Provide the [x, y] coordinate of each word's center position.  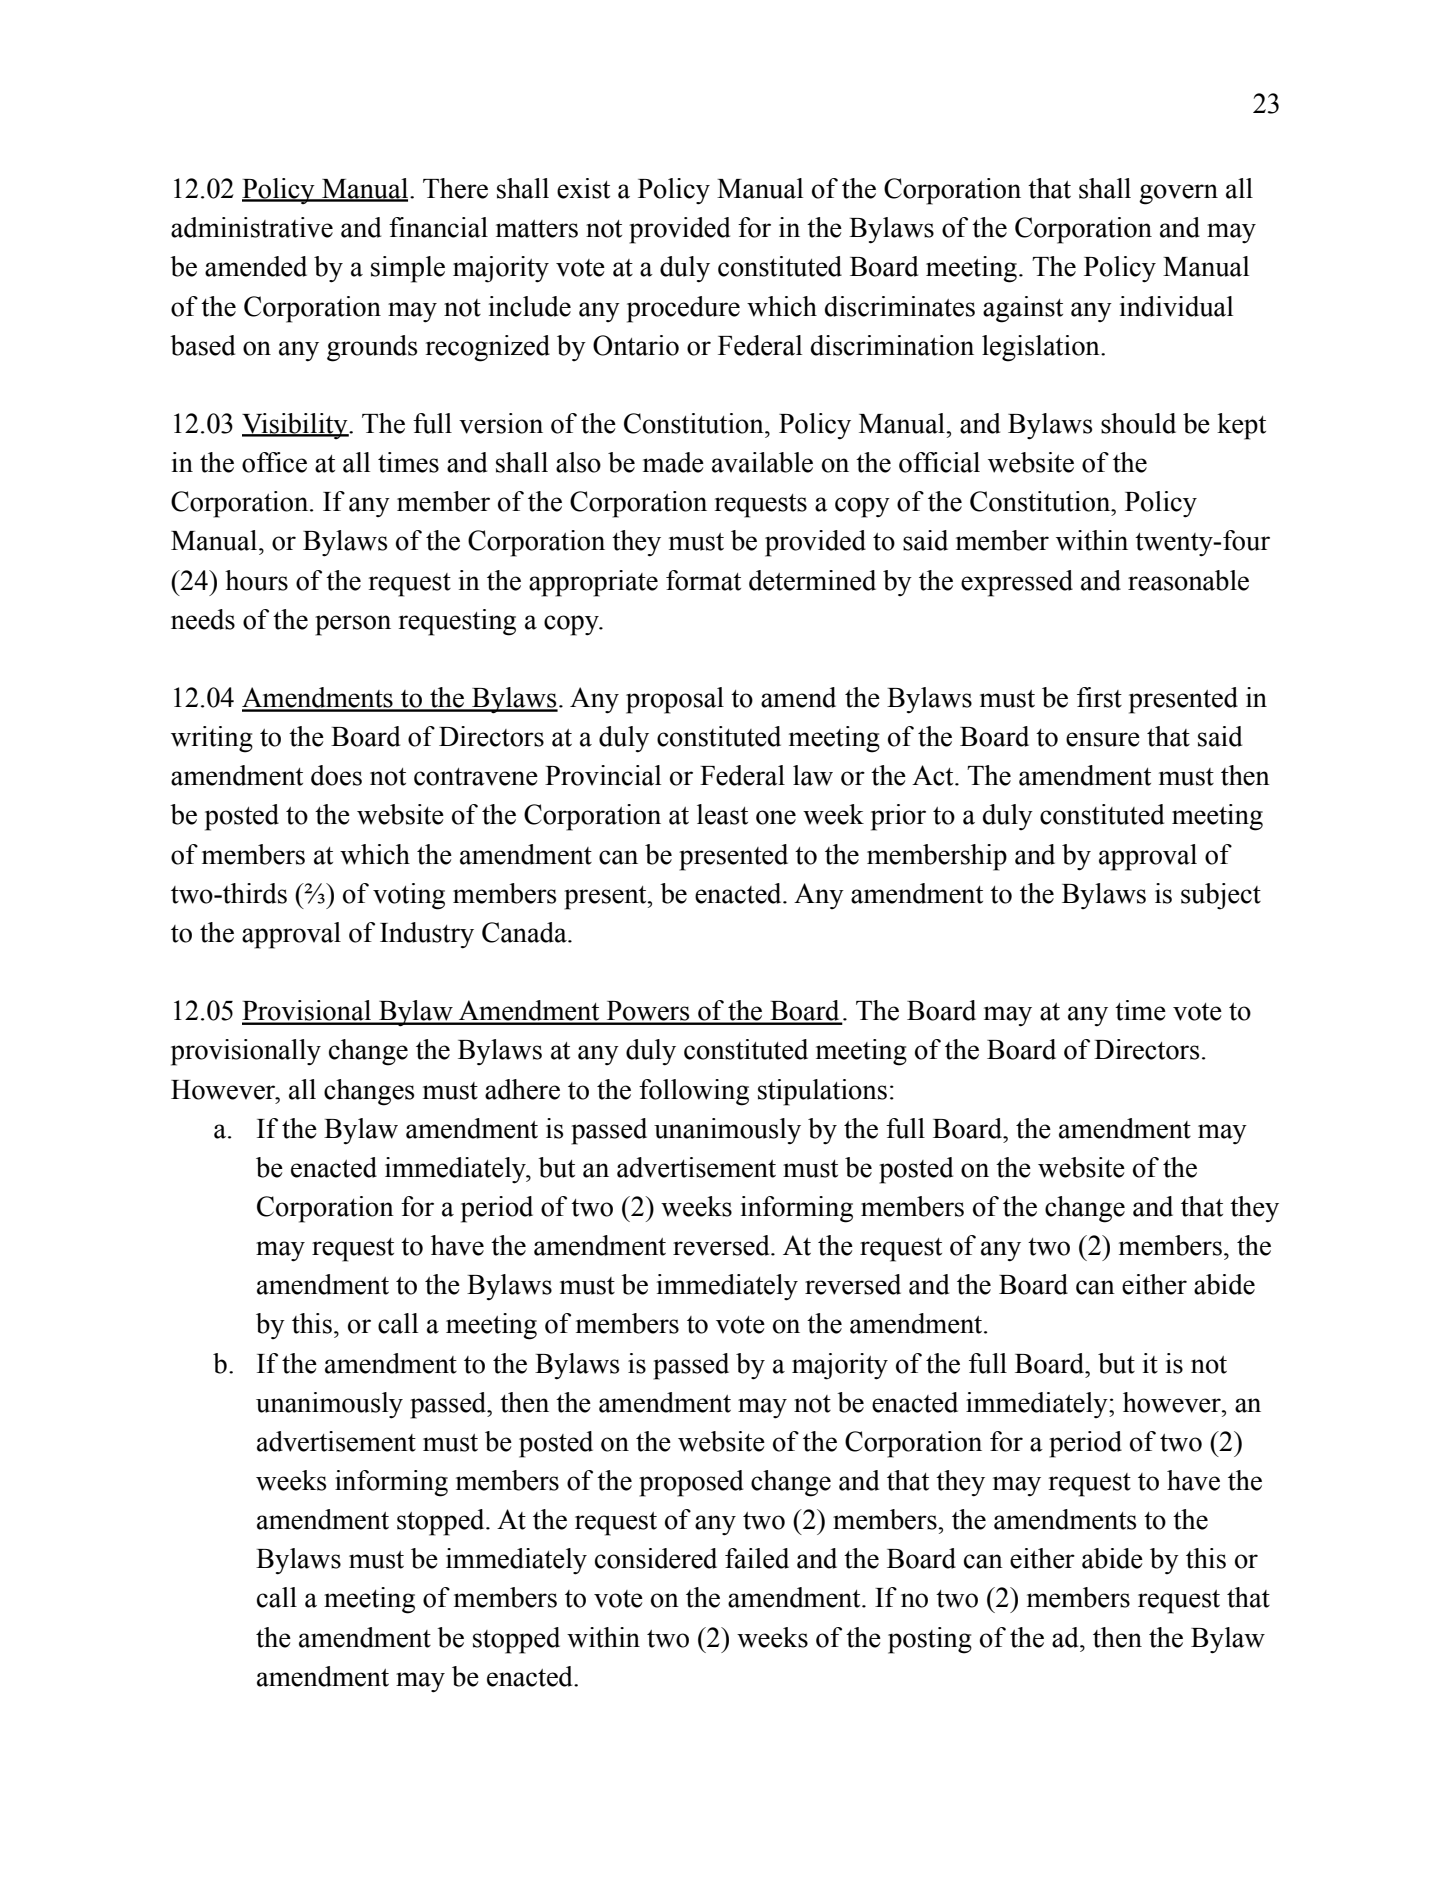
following [694, 1092]
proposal [675, 700]
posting [930, 1640]
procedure [683, 309]
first [1099, 697]
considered [656, 1558]
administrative [252, 227]
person [353, 625]
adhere [522, 1089]
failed [757, 1558]
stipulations [822, 1092]
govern [1178, 194]
